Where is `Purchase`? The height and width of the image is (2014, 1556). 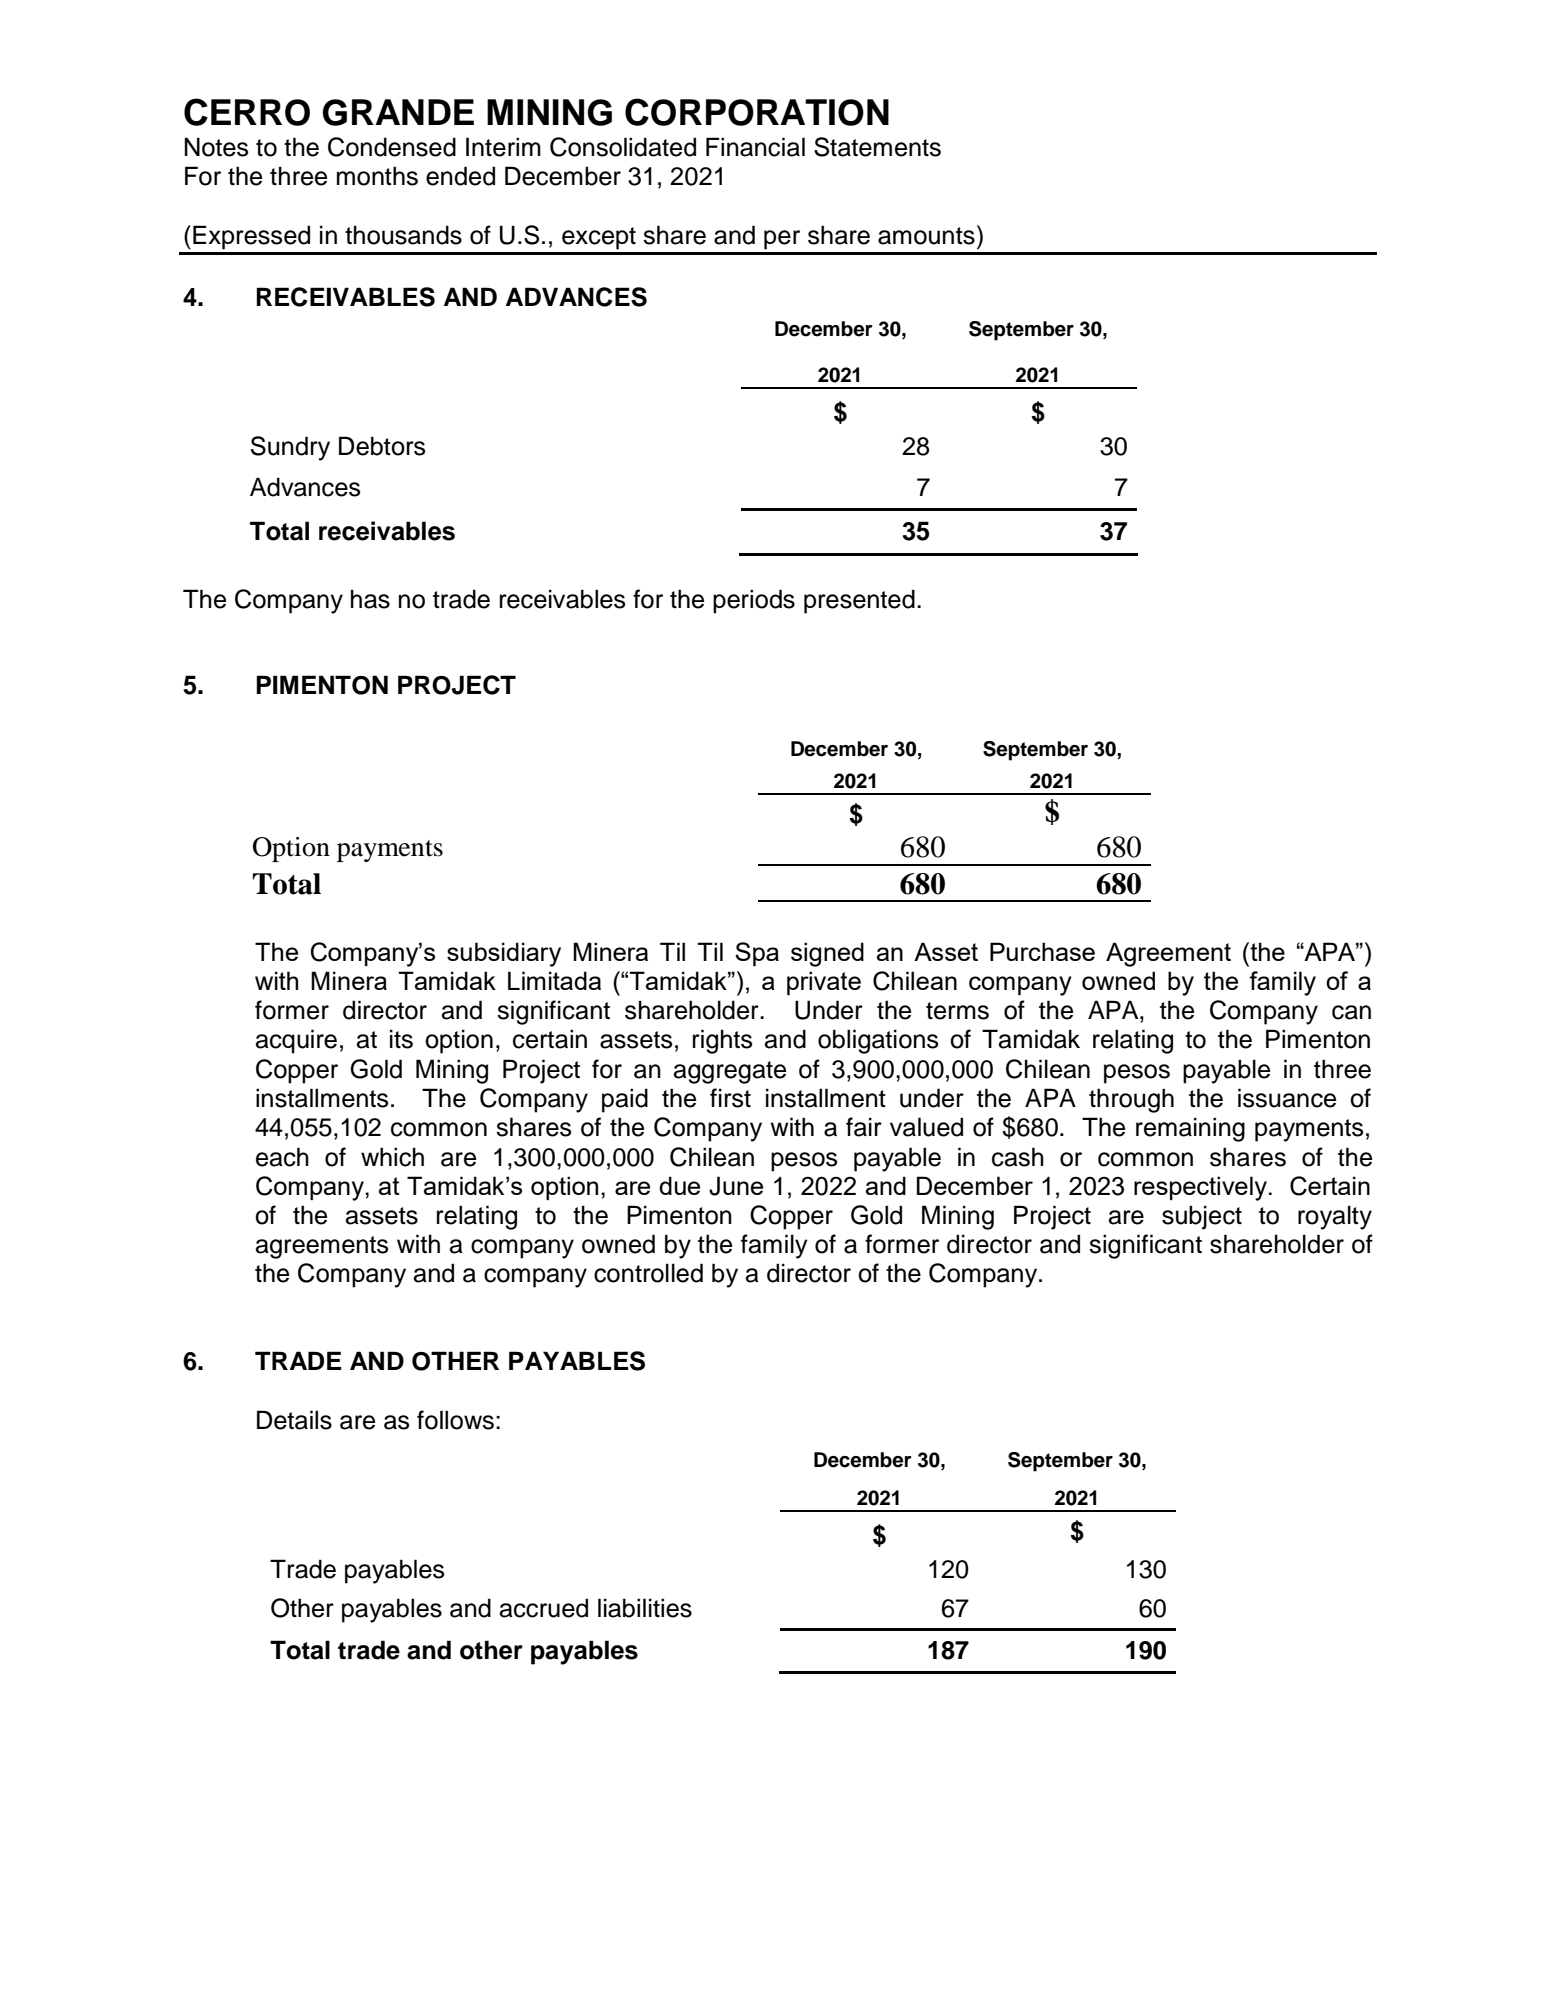
Purchase is located at coordinates (1042, 951).
